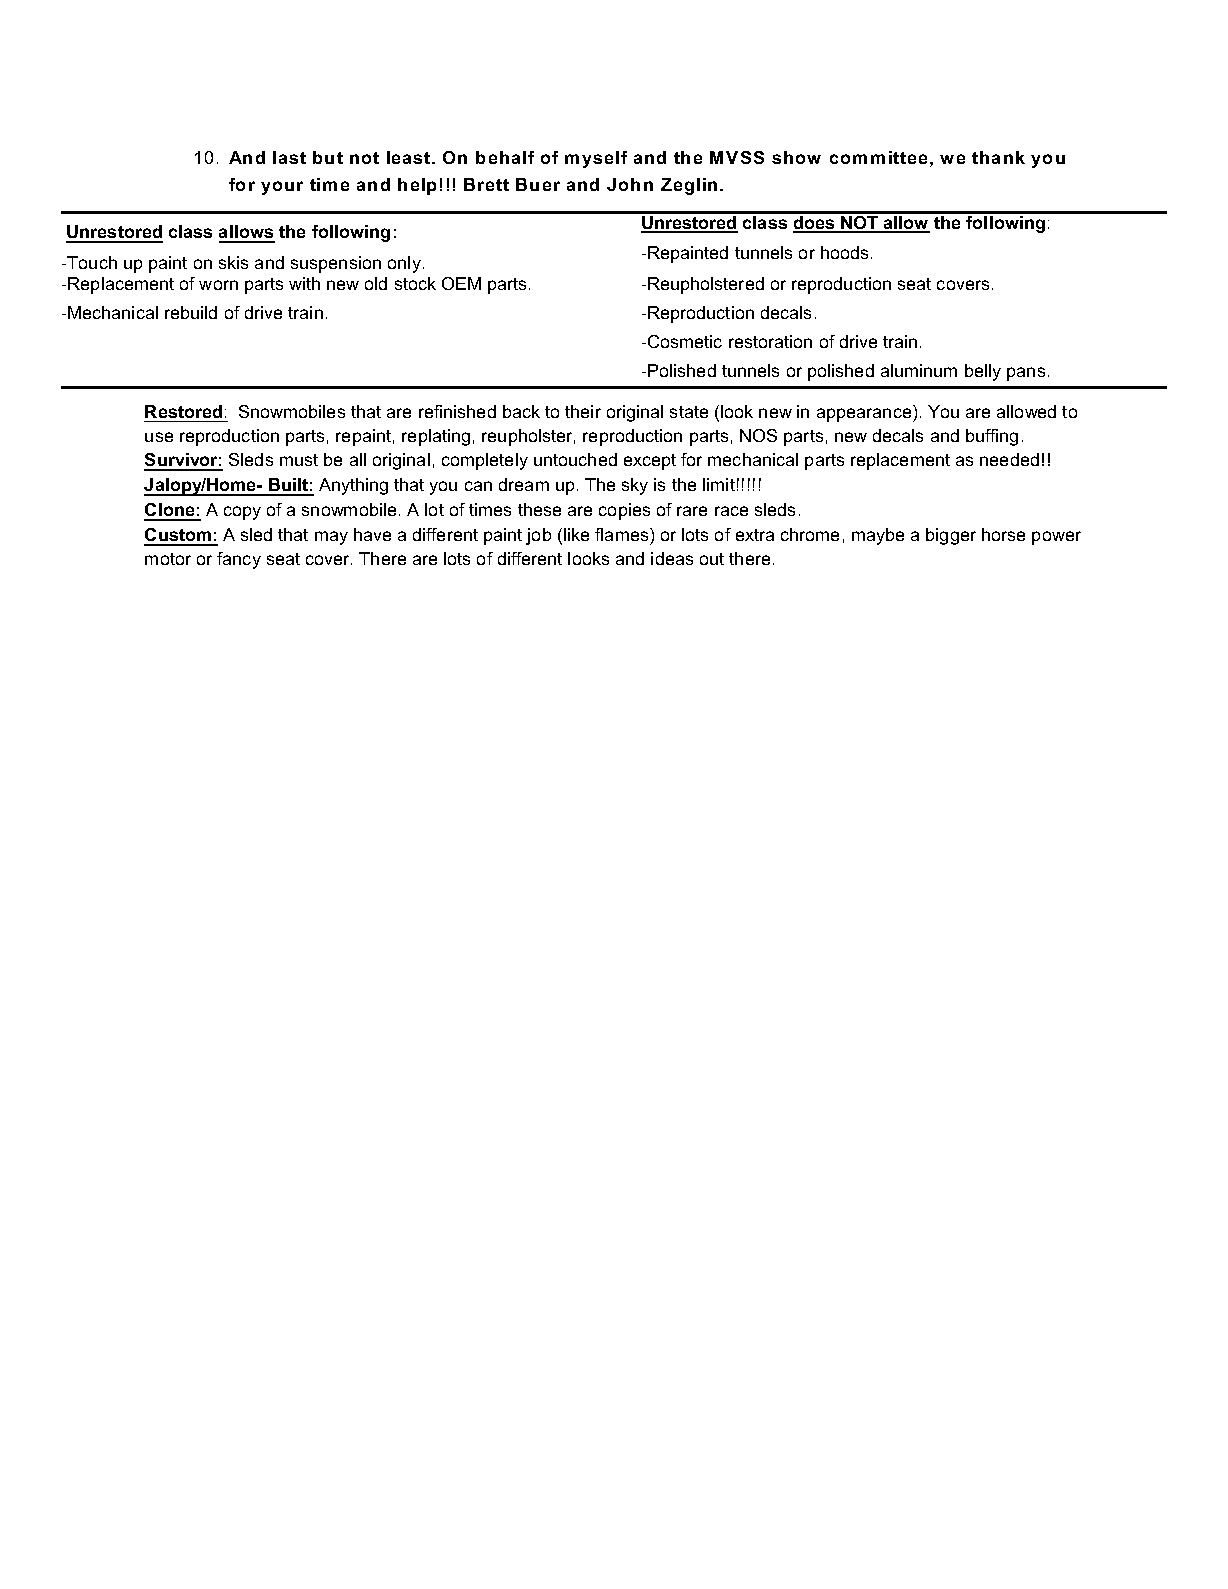 This document has width=1228, height=1589. What do you see at coordinates (992, 437) in the document?
I see `buffing` at bounding box center [992, 437].
